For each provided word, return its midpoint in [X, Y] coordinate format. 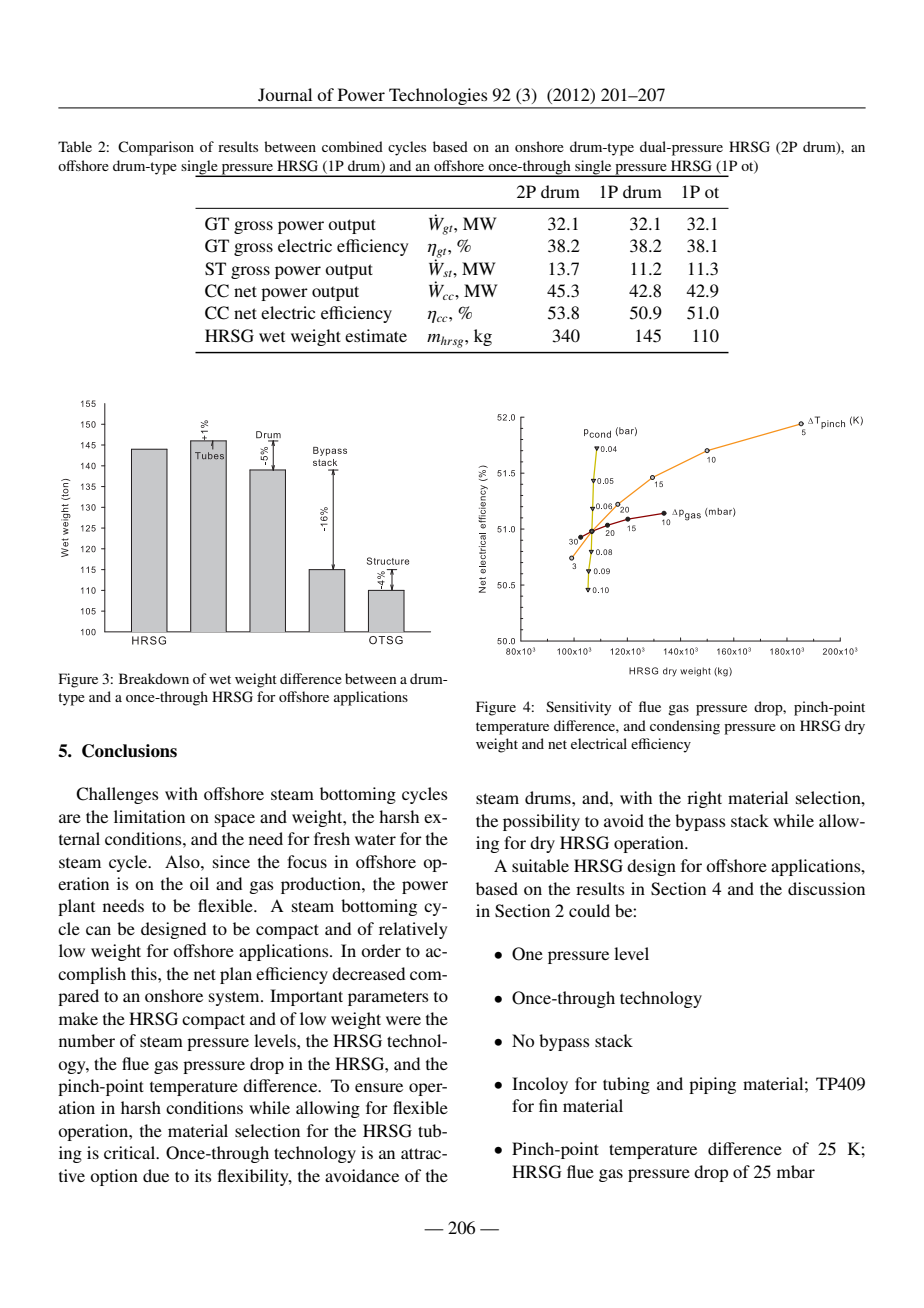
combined [352, 146]
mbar [796, 1171]
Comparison [156, 148]
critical [131, 1152]
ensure [379, 1087]
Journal [285, 95]
